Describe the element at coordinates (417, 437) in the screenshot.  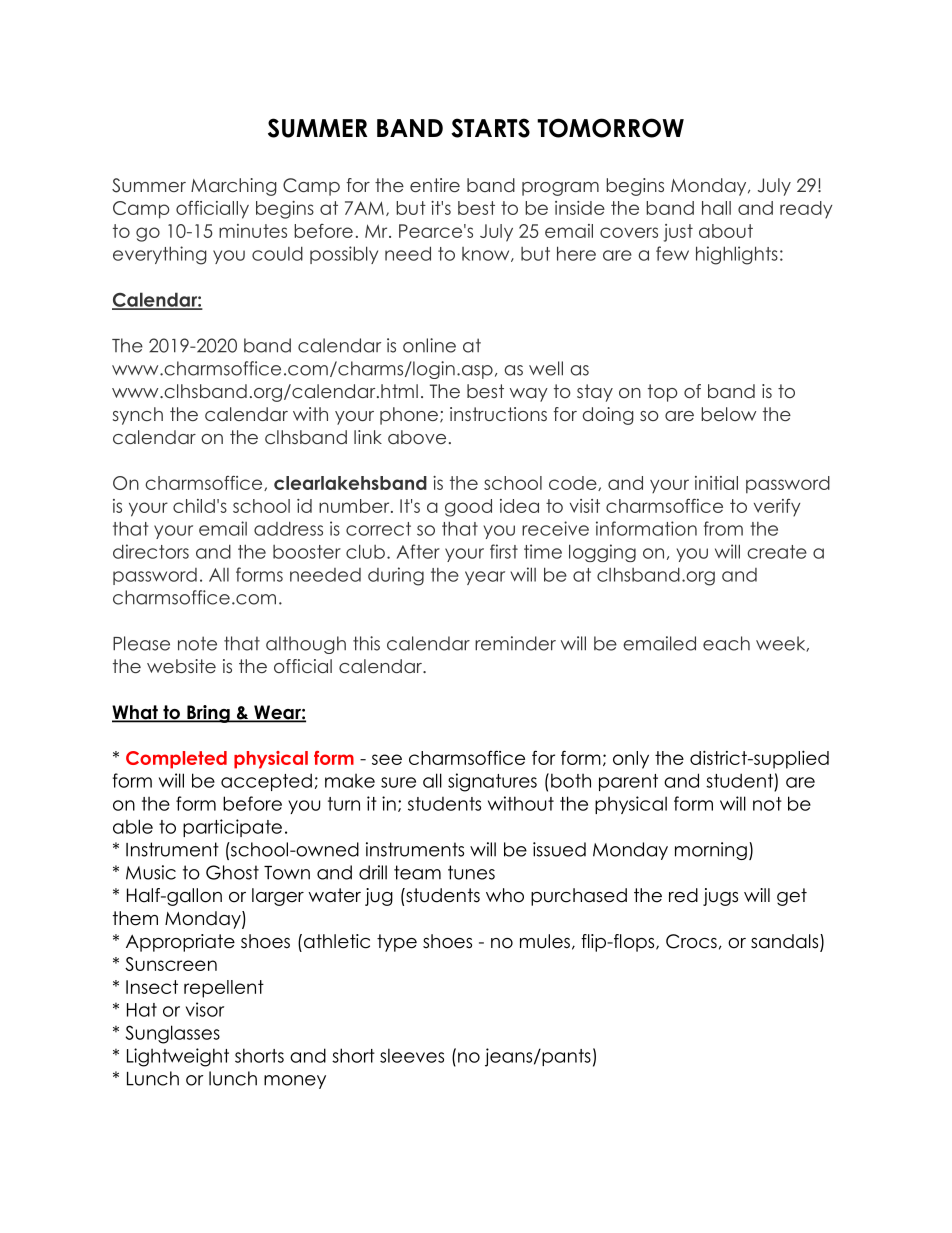
I see `above` at that location.
